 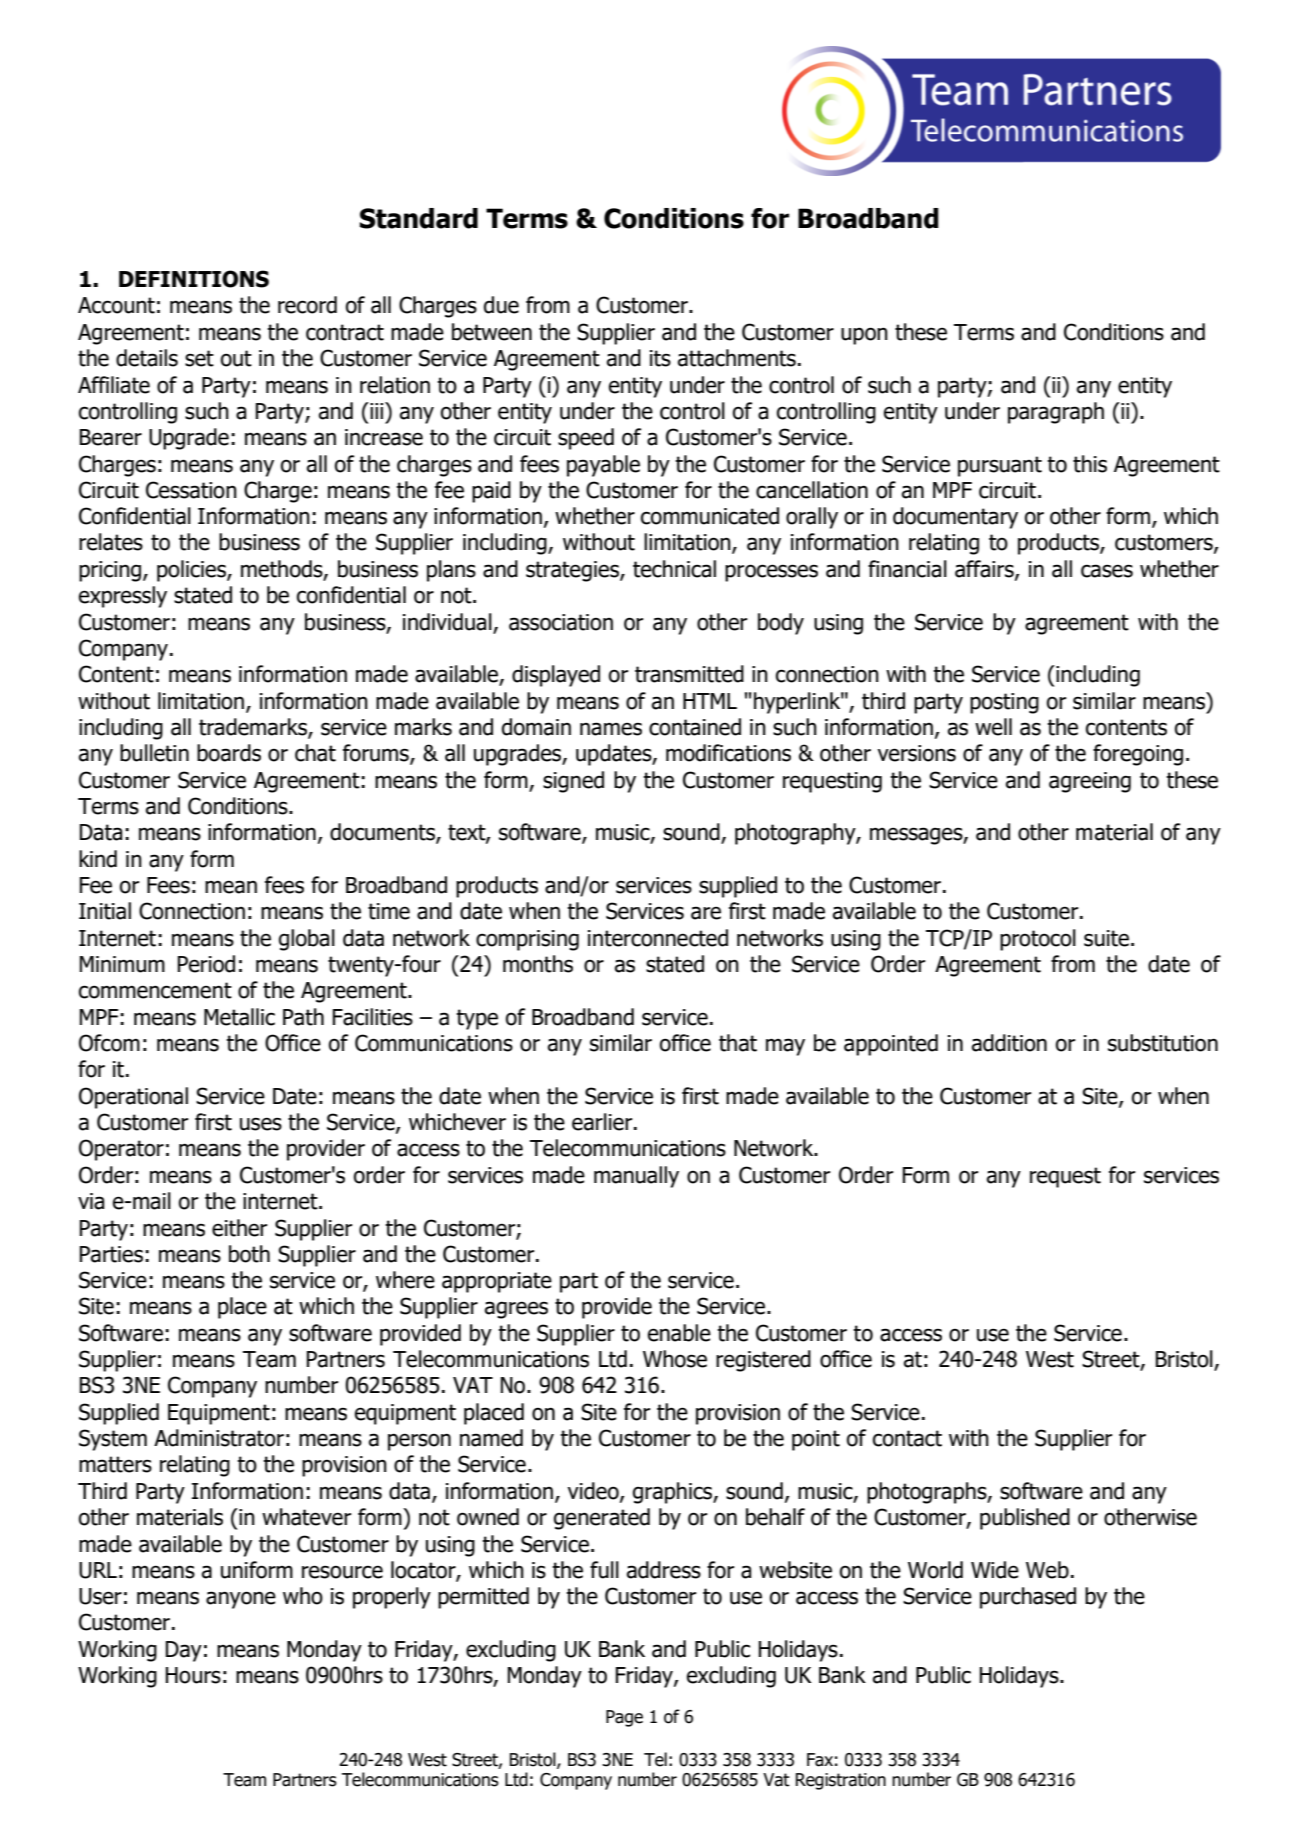 I want to click on upon, so click(x=864, y=336).
